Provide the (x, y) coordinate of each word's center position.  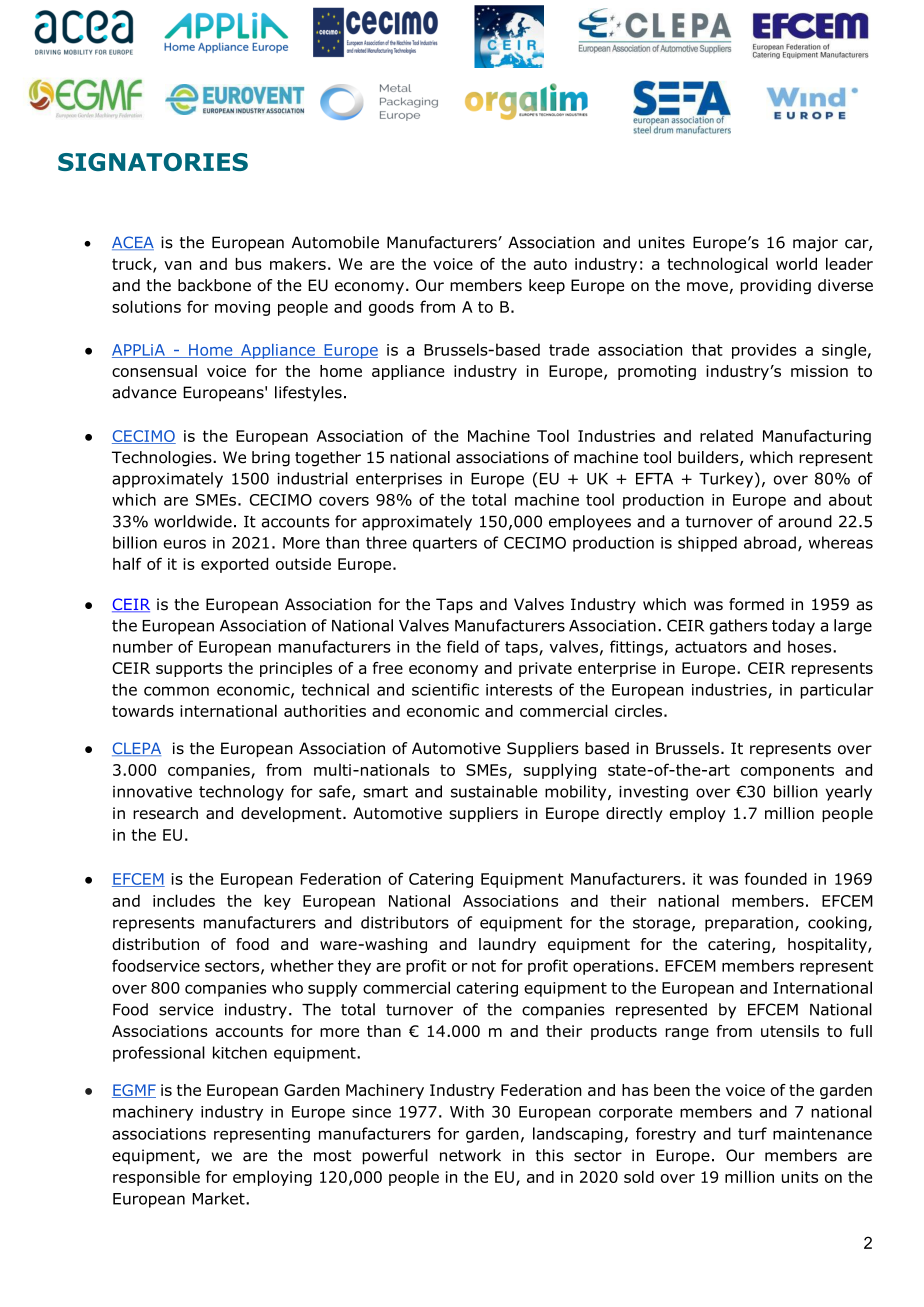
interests (519, 690)
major (815, 244)
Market (220, 1198)
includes (184, 900)
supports (189, 670)
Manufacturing (817, 437)
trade (569, 349)
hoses (811, 646)
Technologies (163, 459)
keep (547, 286)
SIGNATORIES (153, 162)
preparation (749, 924)
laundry (507, 945)
